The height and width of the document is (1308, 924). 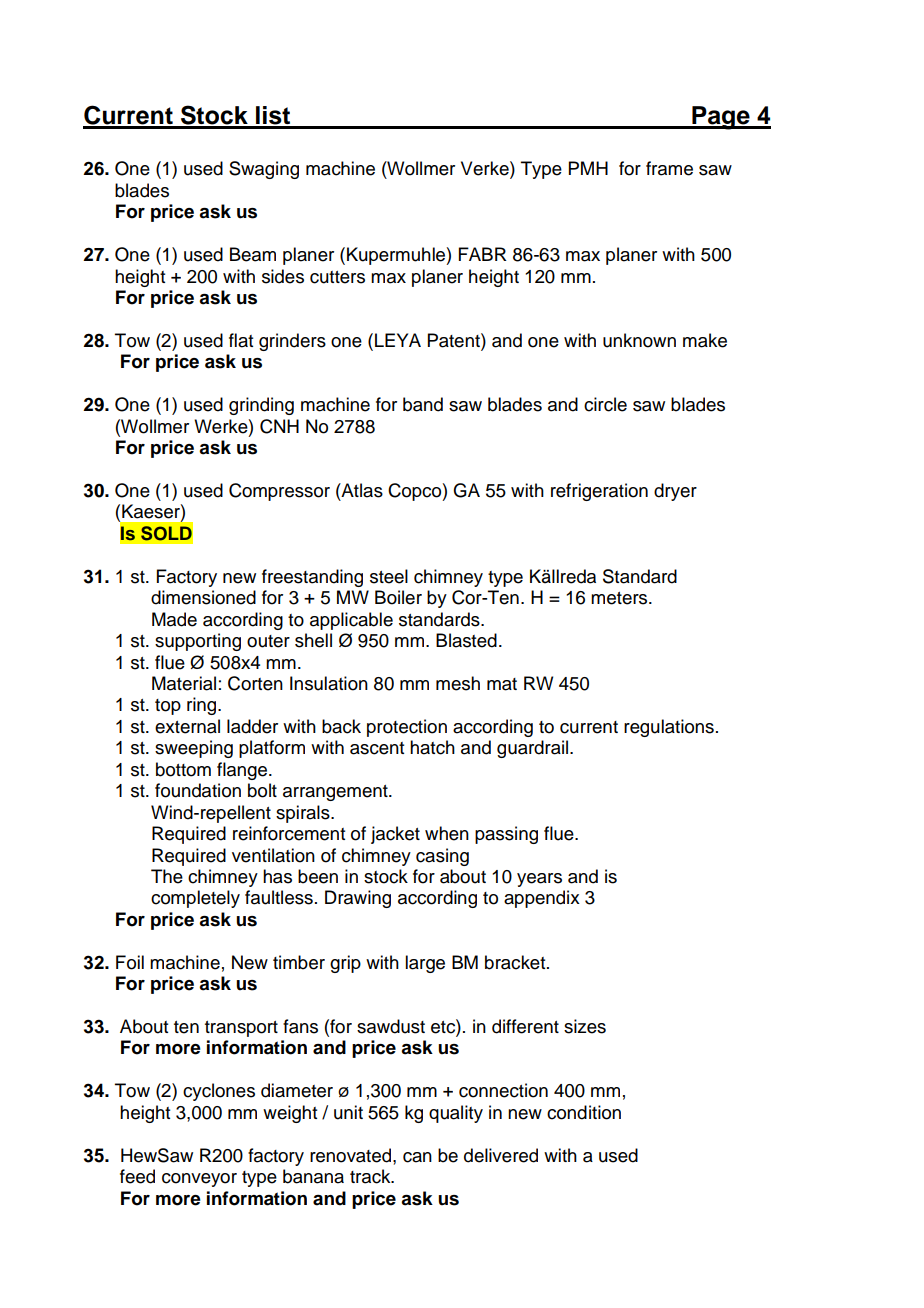 I want to click on cutters, so click(x=337, y=277).
